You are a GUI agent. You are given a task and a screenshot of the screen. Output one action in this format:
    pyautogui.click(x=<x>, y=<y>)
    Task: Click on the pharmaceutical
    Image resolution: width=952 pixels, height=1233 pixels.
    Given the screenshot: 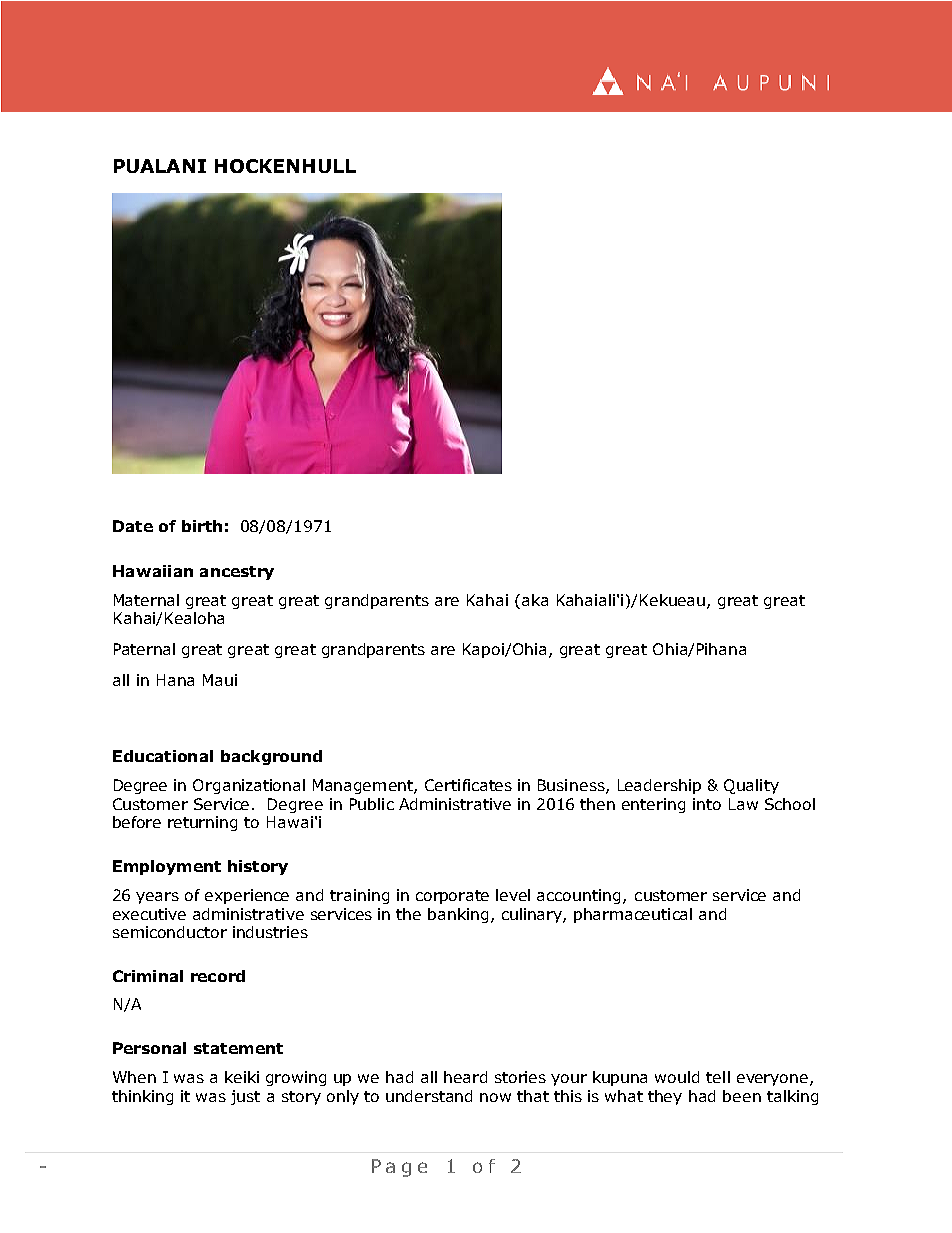 What is the action you would take?
    pyautogui.click(x=633, y=915)
